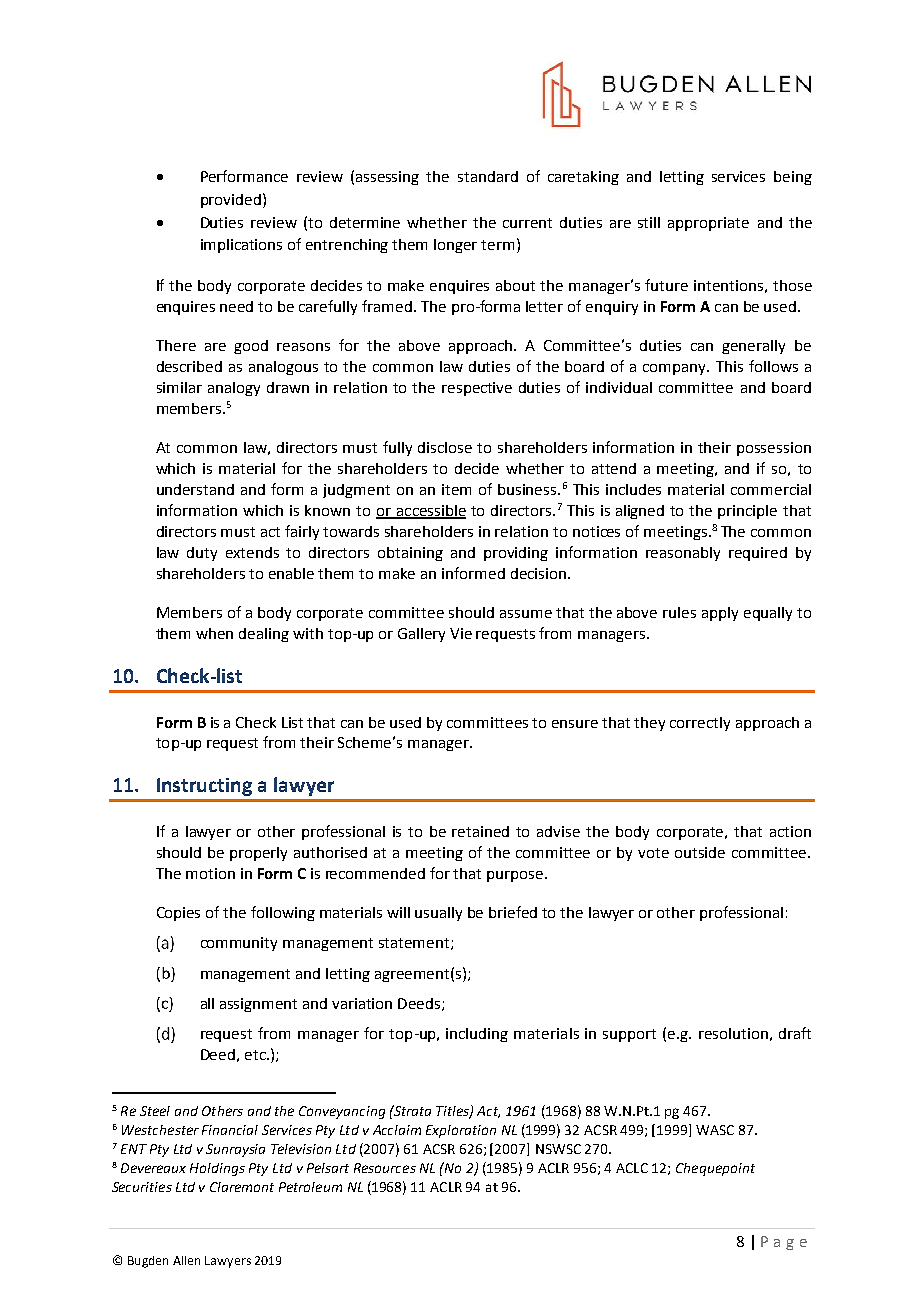 This screenshot has width=924, height=1308. What do you see at coordinates (708, 224) in the screenshot?
I see `appropriate` at bounding box center [708, 224].
